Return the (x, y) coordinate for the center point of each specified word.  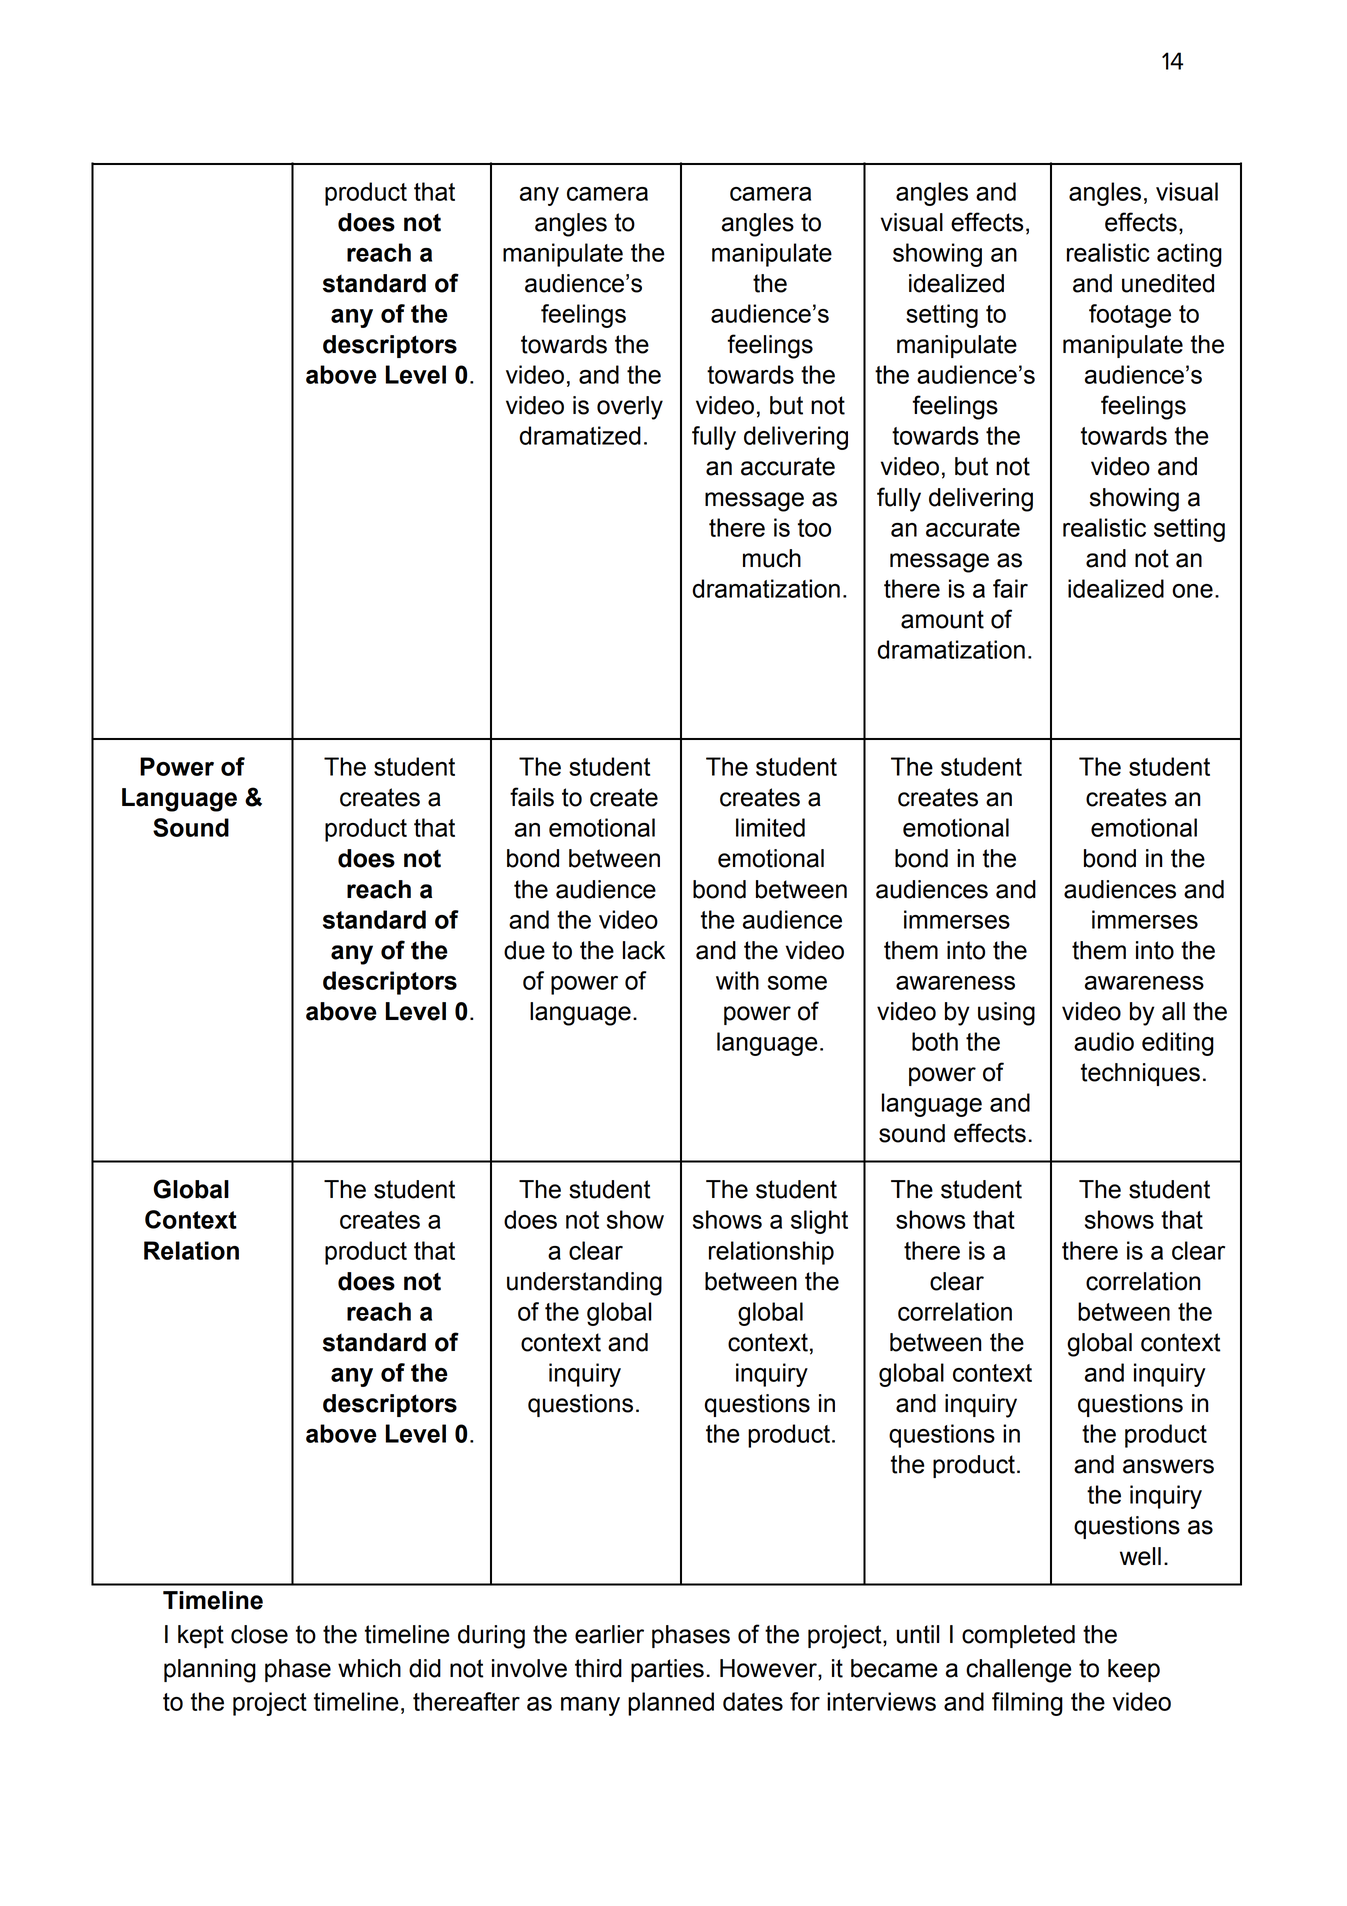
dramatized (580, 435)
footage (1130, 316)
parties (667, 1670)
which (369, 1668)
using (1006, 1014)
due (524, 950)
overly (630, 408)
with (737, 980)
